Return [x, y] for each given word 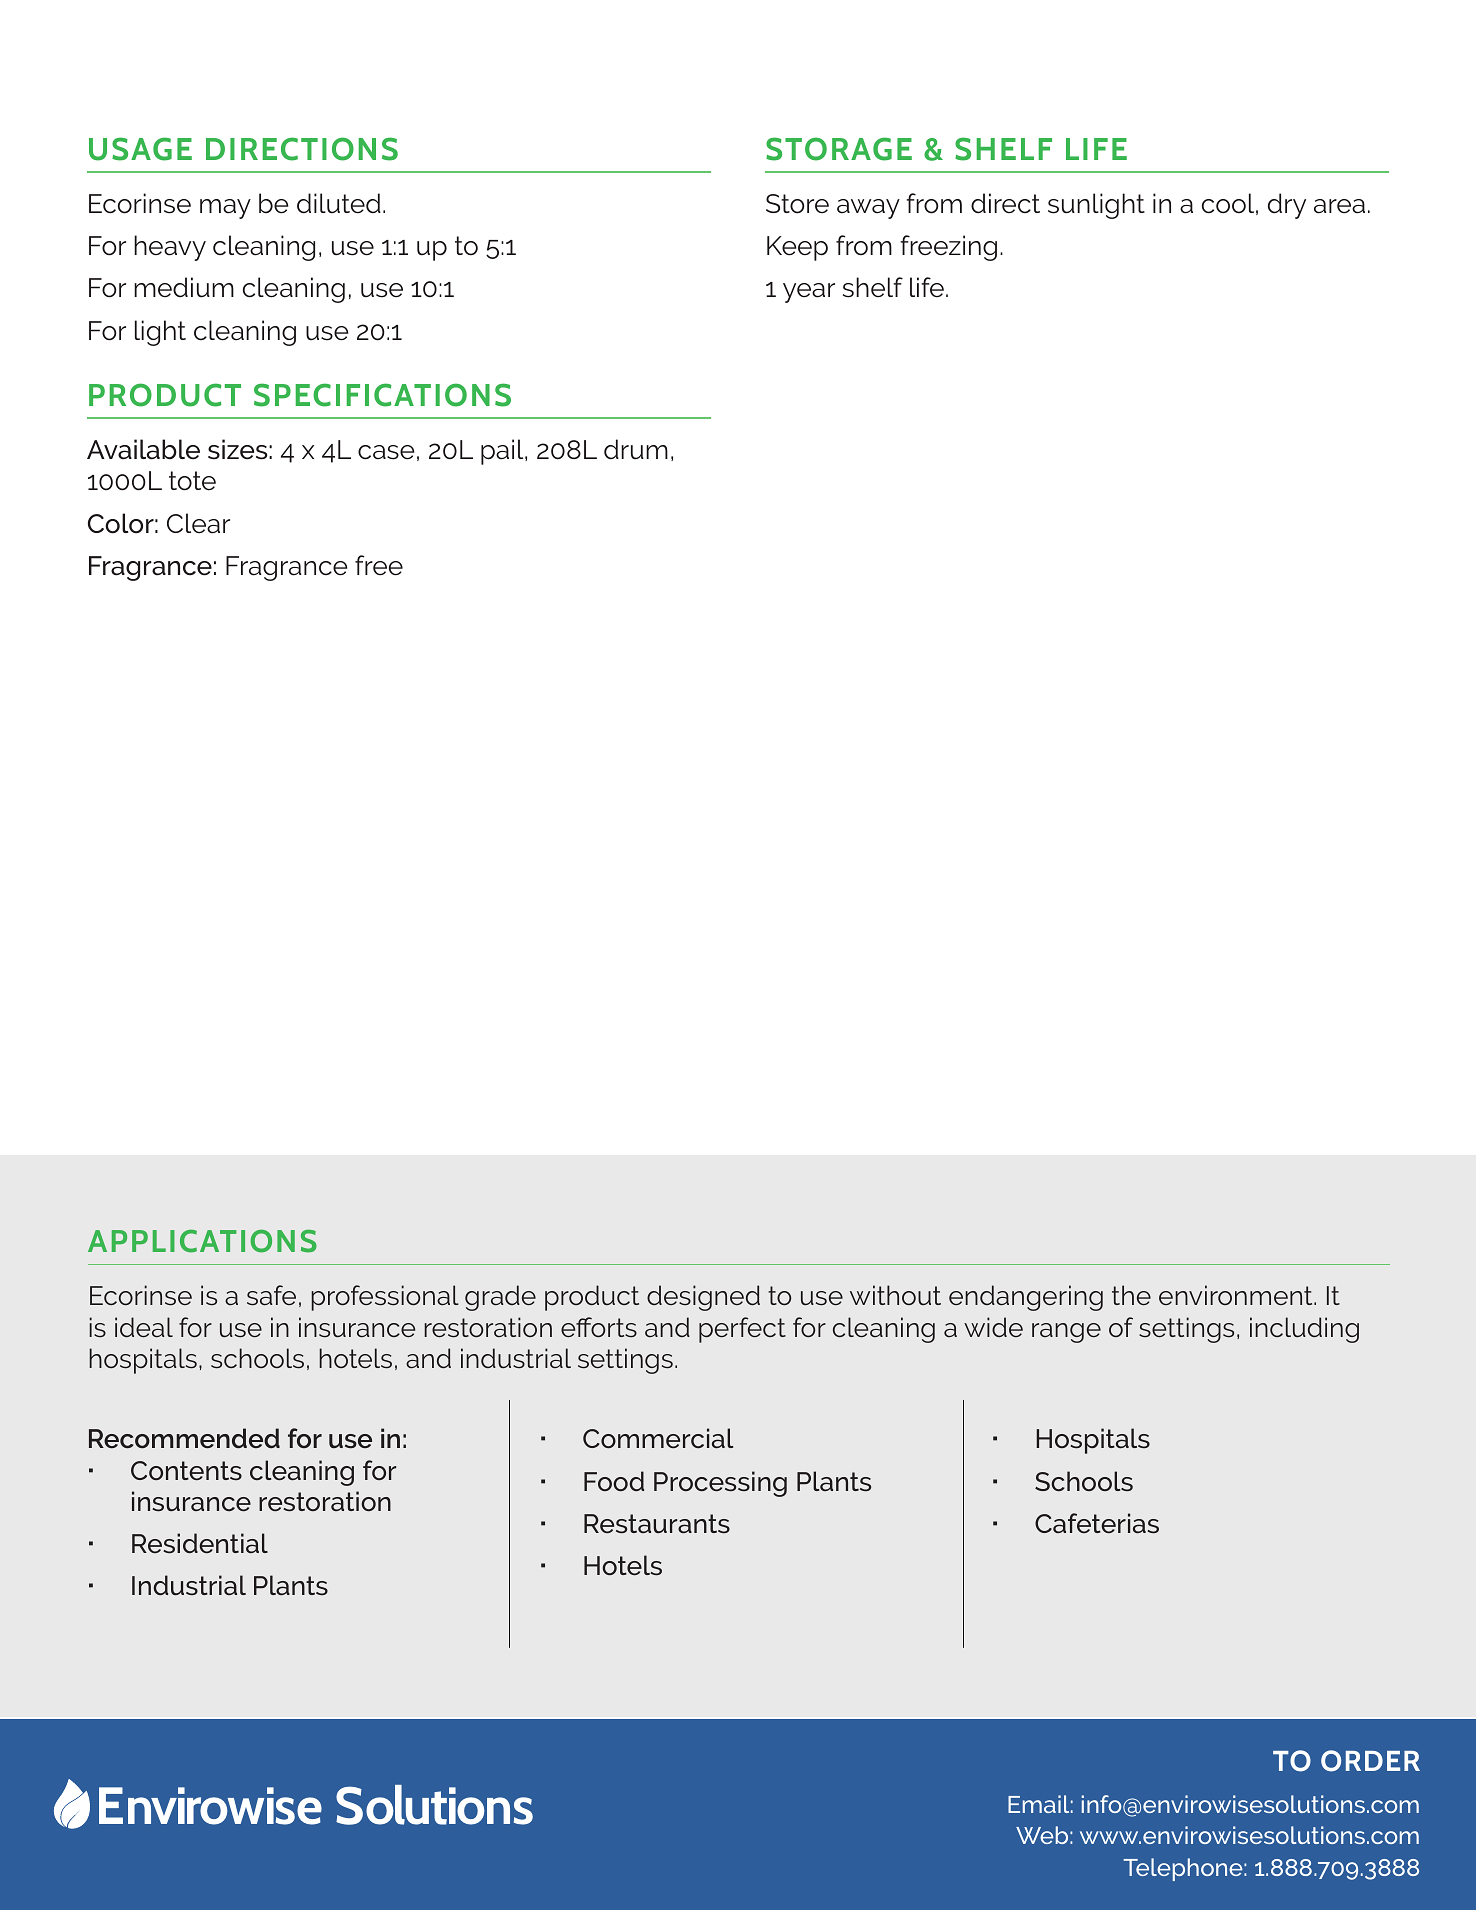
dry [1287, 206]
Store [797, 204]
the [1131, 1295]
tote [192, 481]
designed [703, 1298]
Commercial [658, 1438]
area [1339, 206]
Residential [200, 1543]
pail [503, 452]
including [1304, 1330]
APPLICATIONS [202, 1241]
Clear [198, 523]
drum [636, 449]
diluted [339, 203]
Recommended [184, 1438]
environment [1237, 1295]
